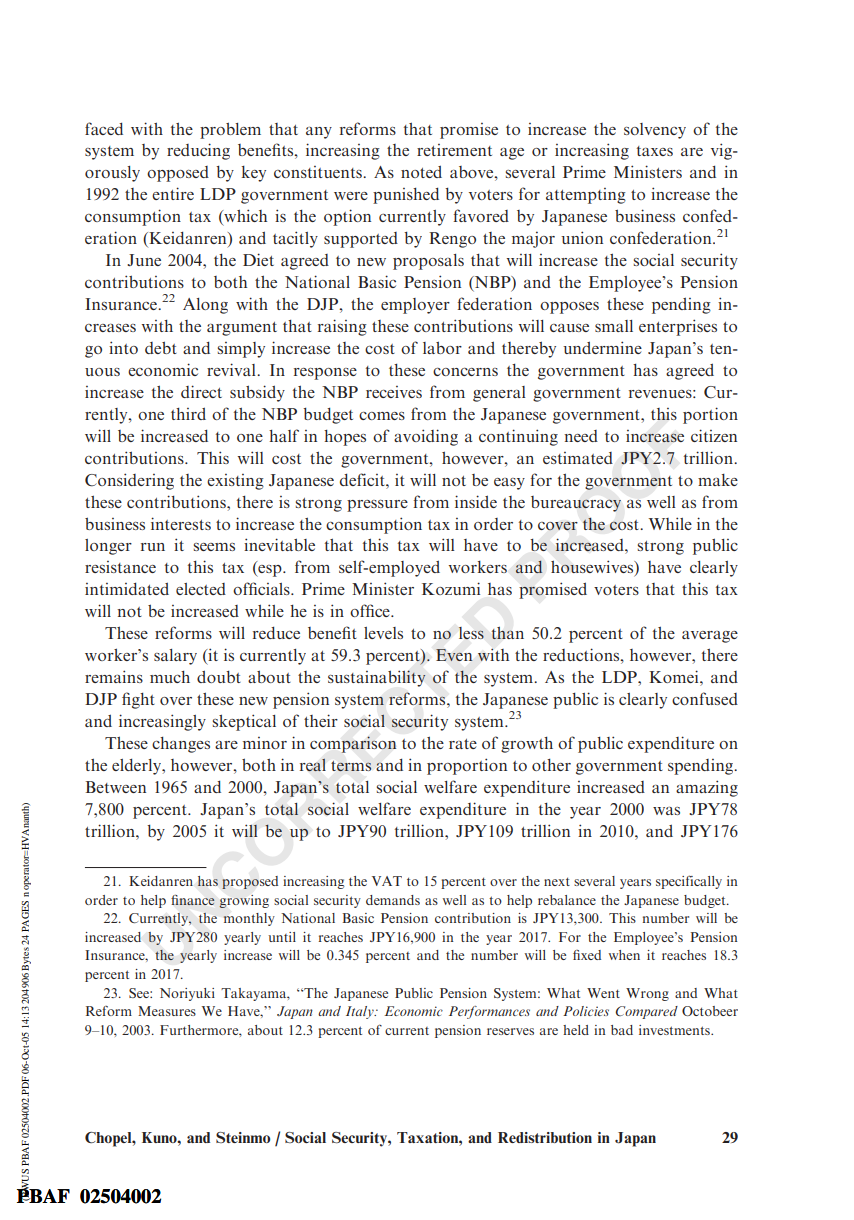 This document has height=1220, width=854. What do you see at coordinates (710, 637) in the document?
I see `average` at bounding box center [710, 637].
